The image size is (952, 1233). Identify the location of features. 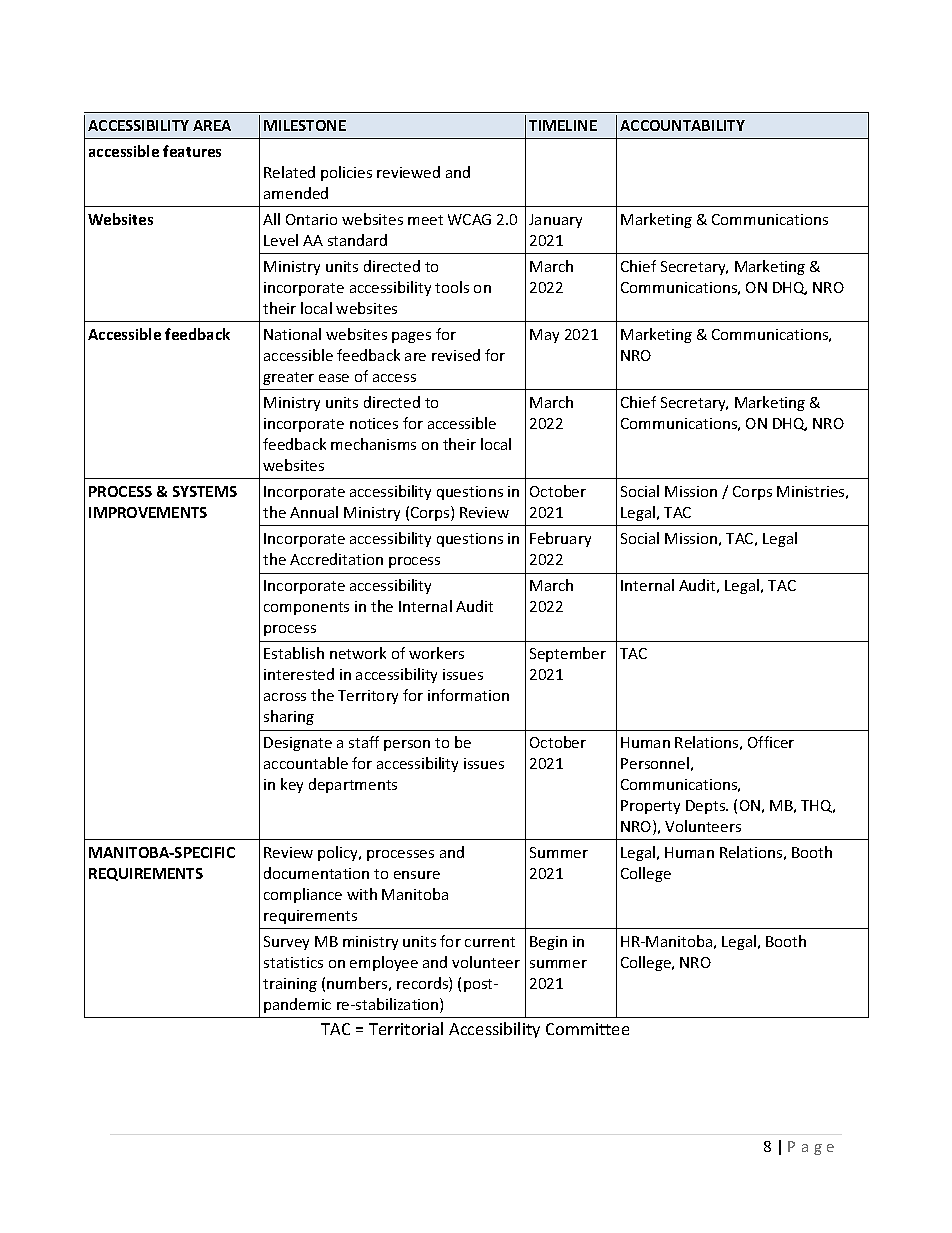
(192, 151).
